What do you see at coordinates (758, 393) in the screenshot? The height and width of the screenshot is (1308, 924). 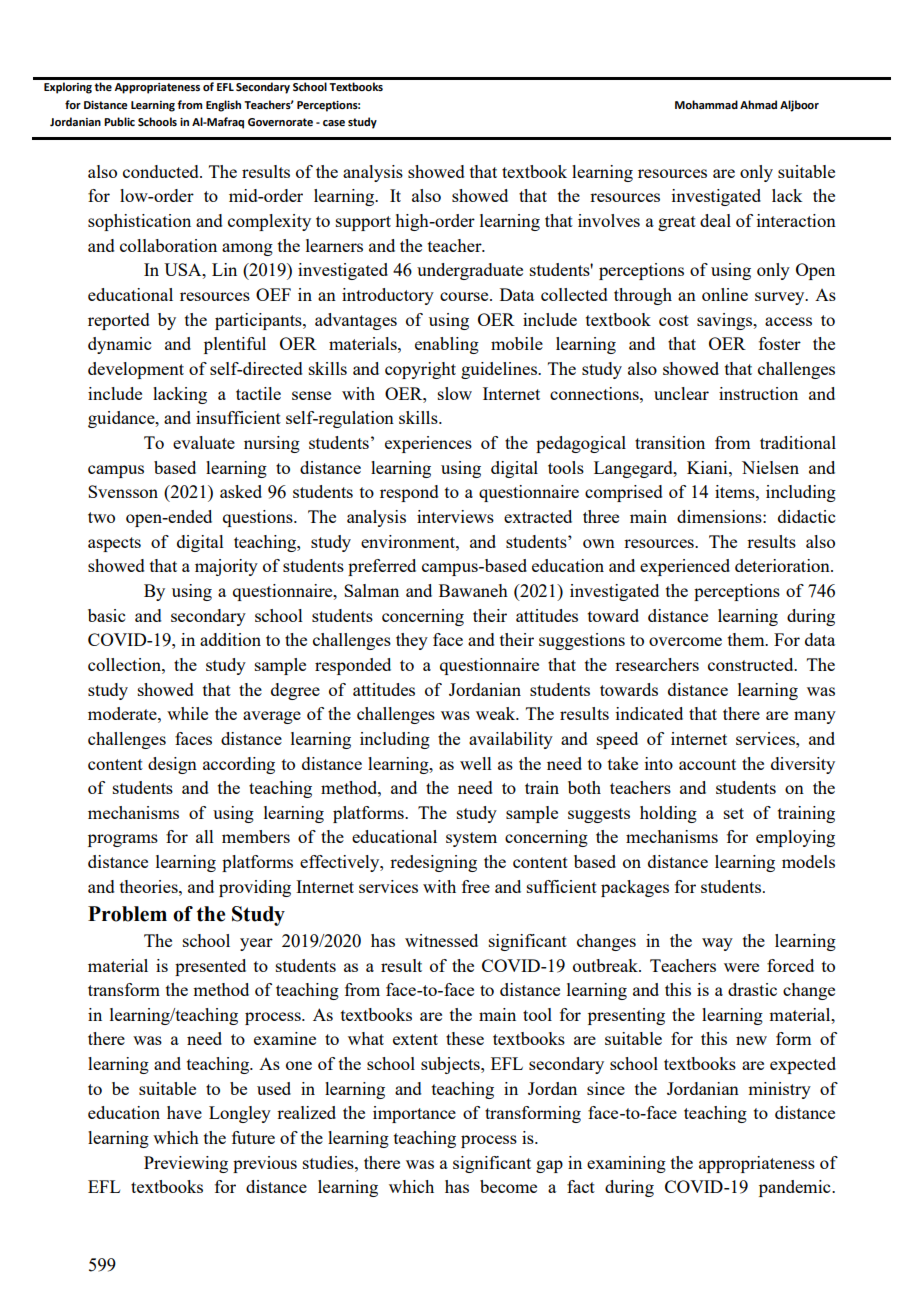 I see `instruction` at bounding box center [758, 393].
